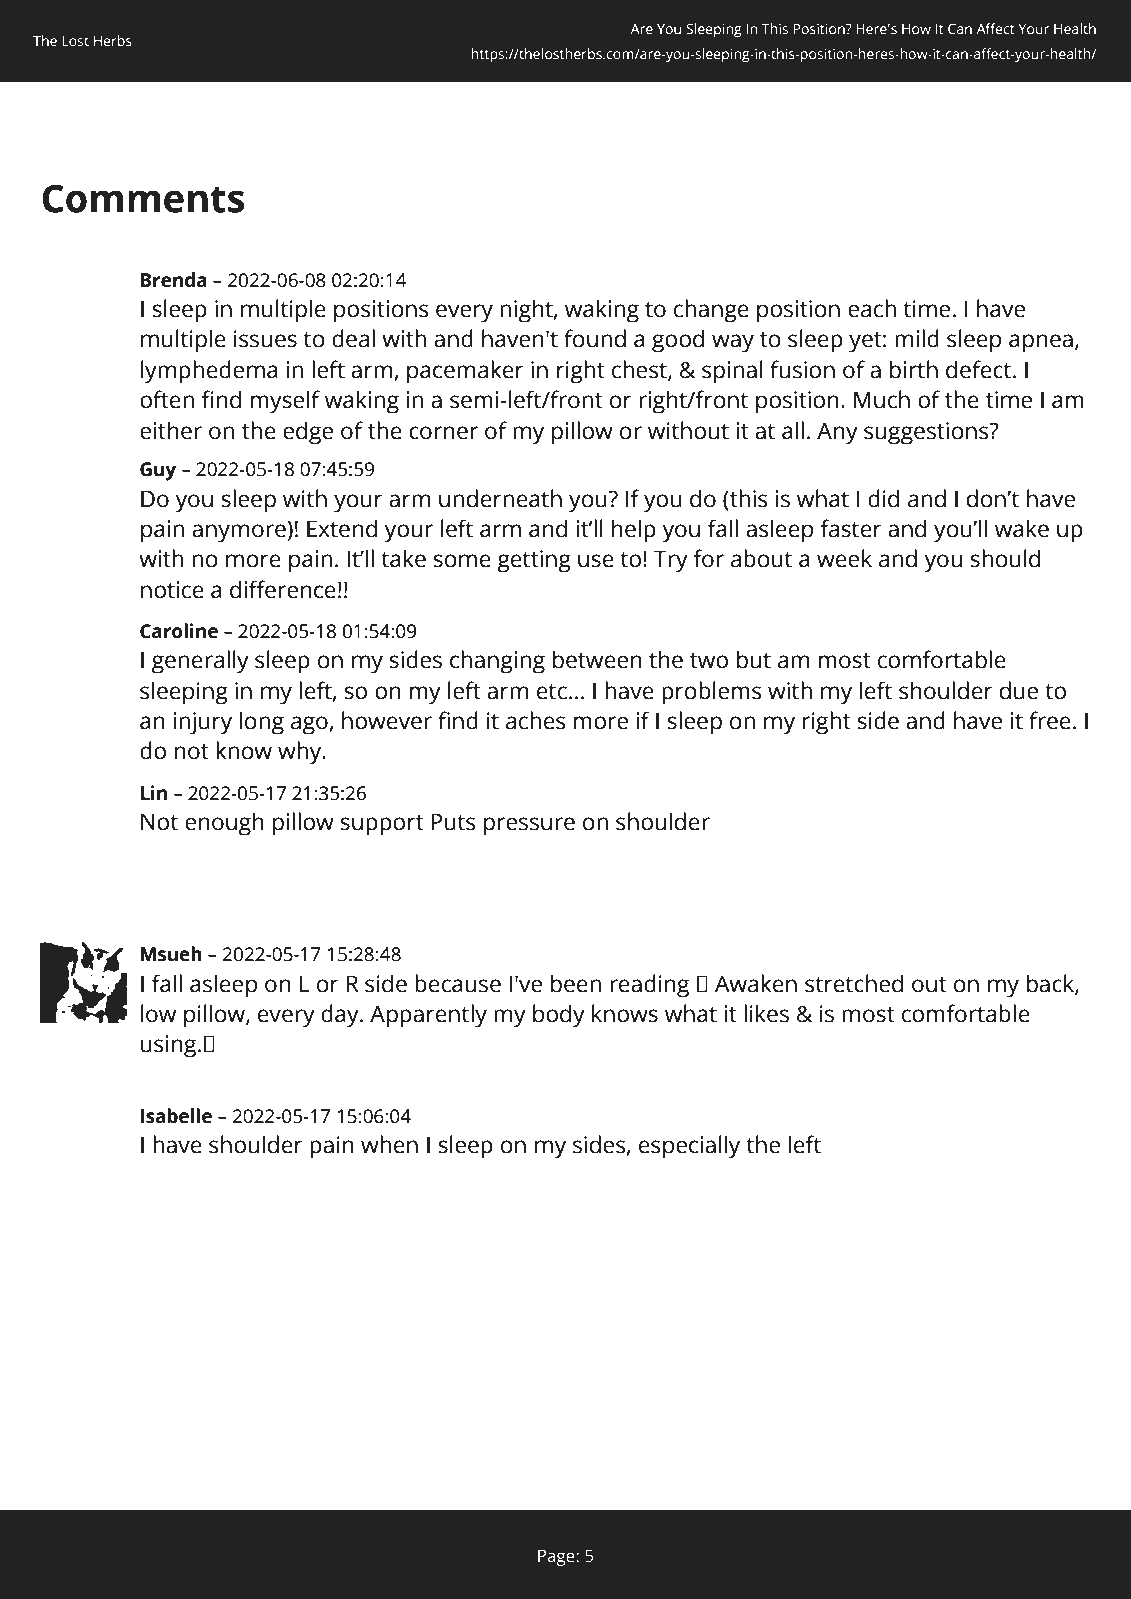 The height and width of the screenshot is (1599, 1131). I want to click on aches, so click(536, 720).
